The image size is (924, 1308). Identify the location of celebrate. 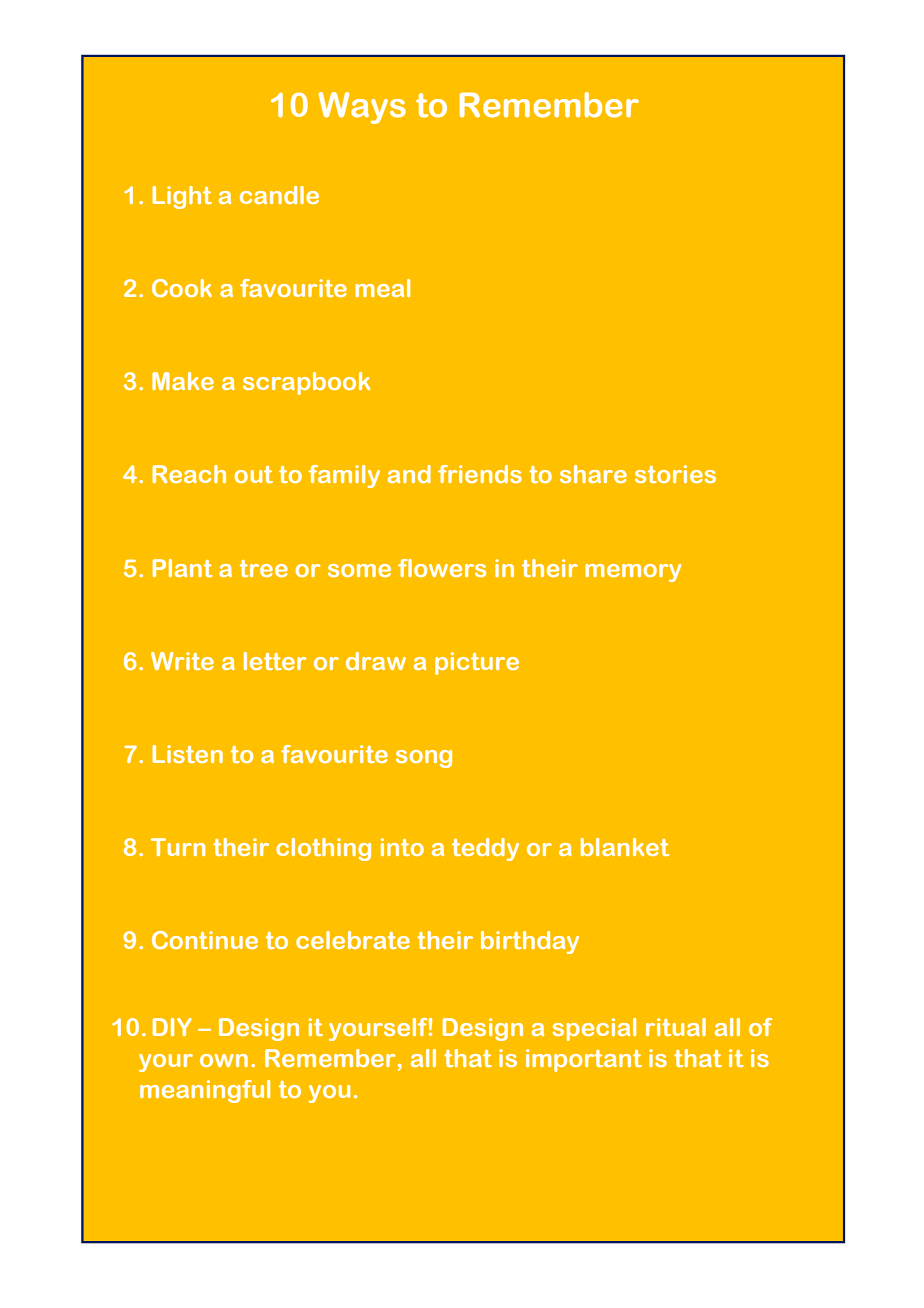
(353, 940).
